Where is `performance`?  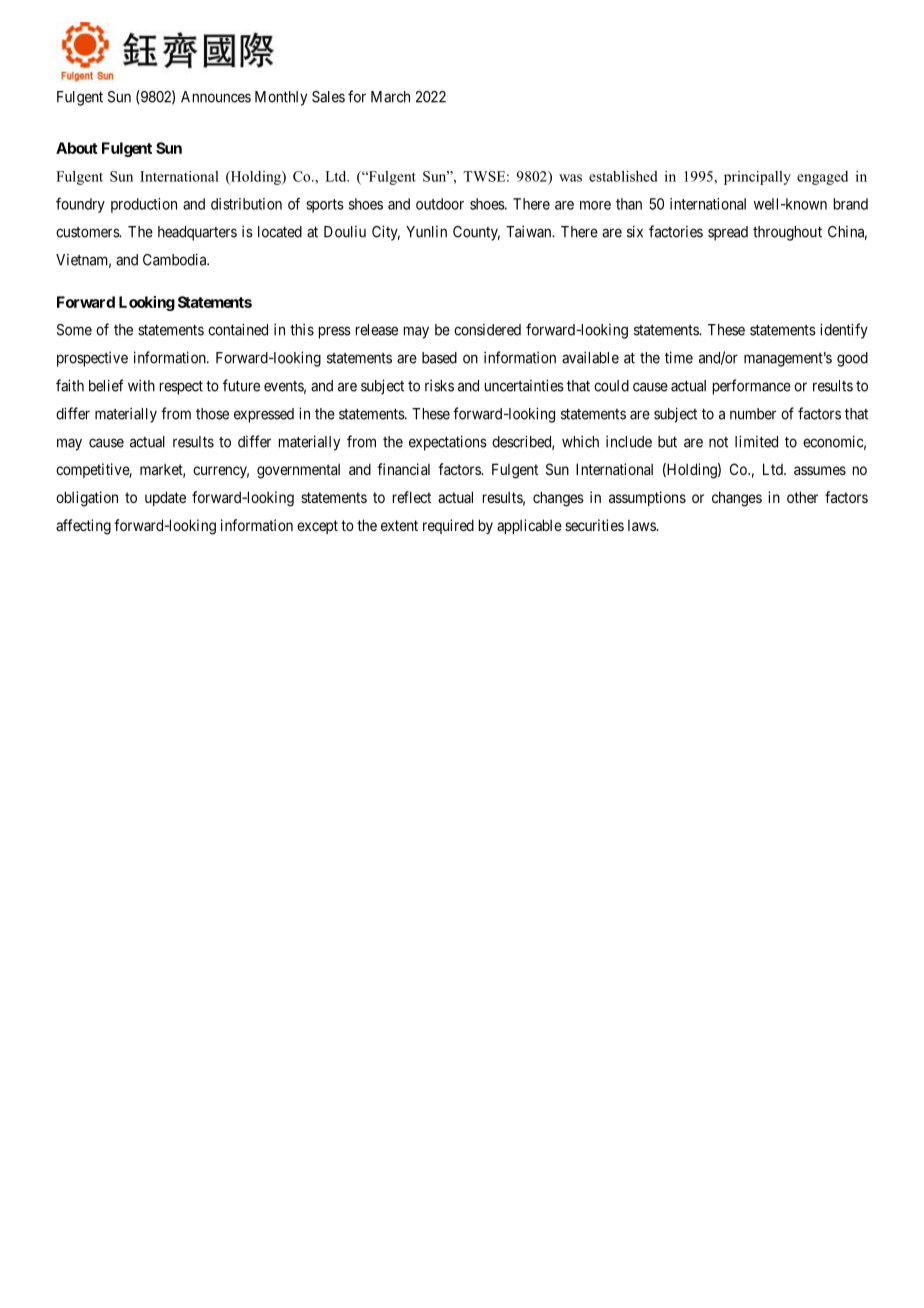 performance is located at coordinates (752, 387).
